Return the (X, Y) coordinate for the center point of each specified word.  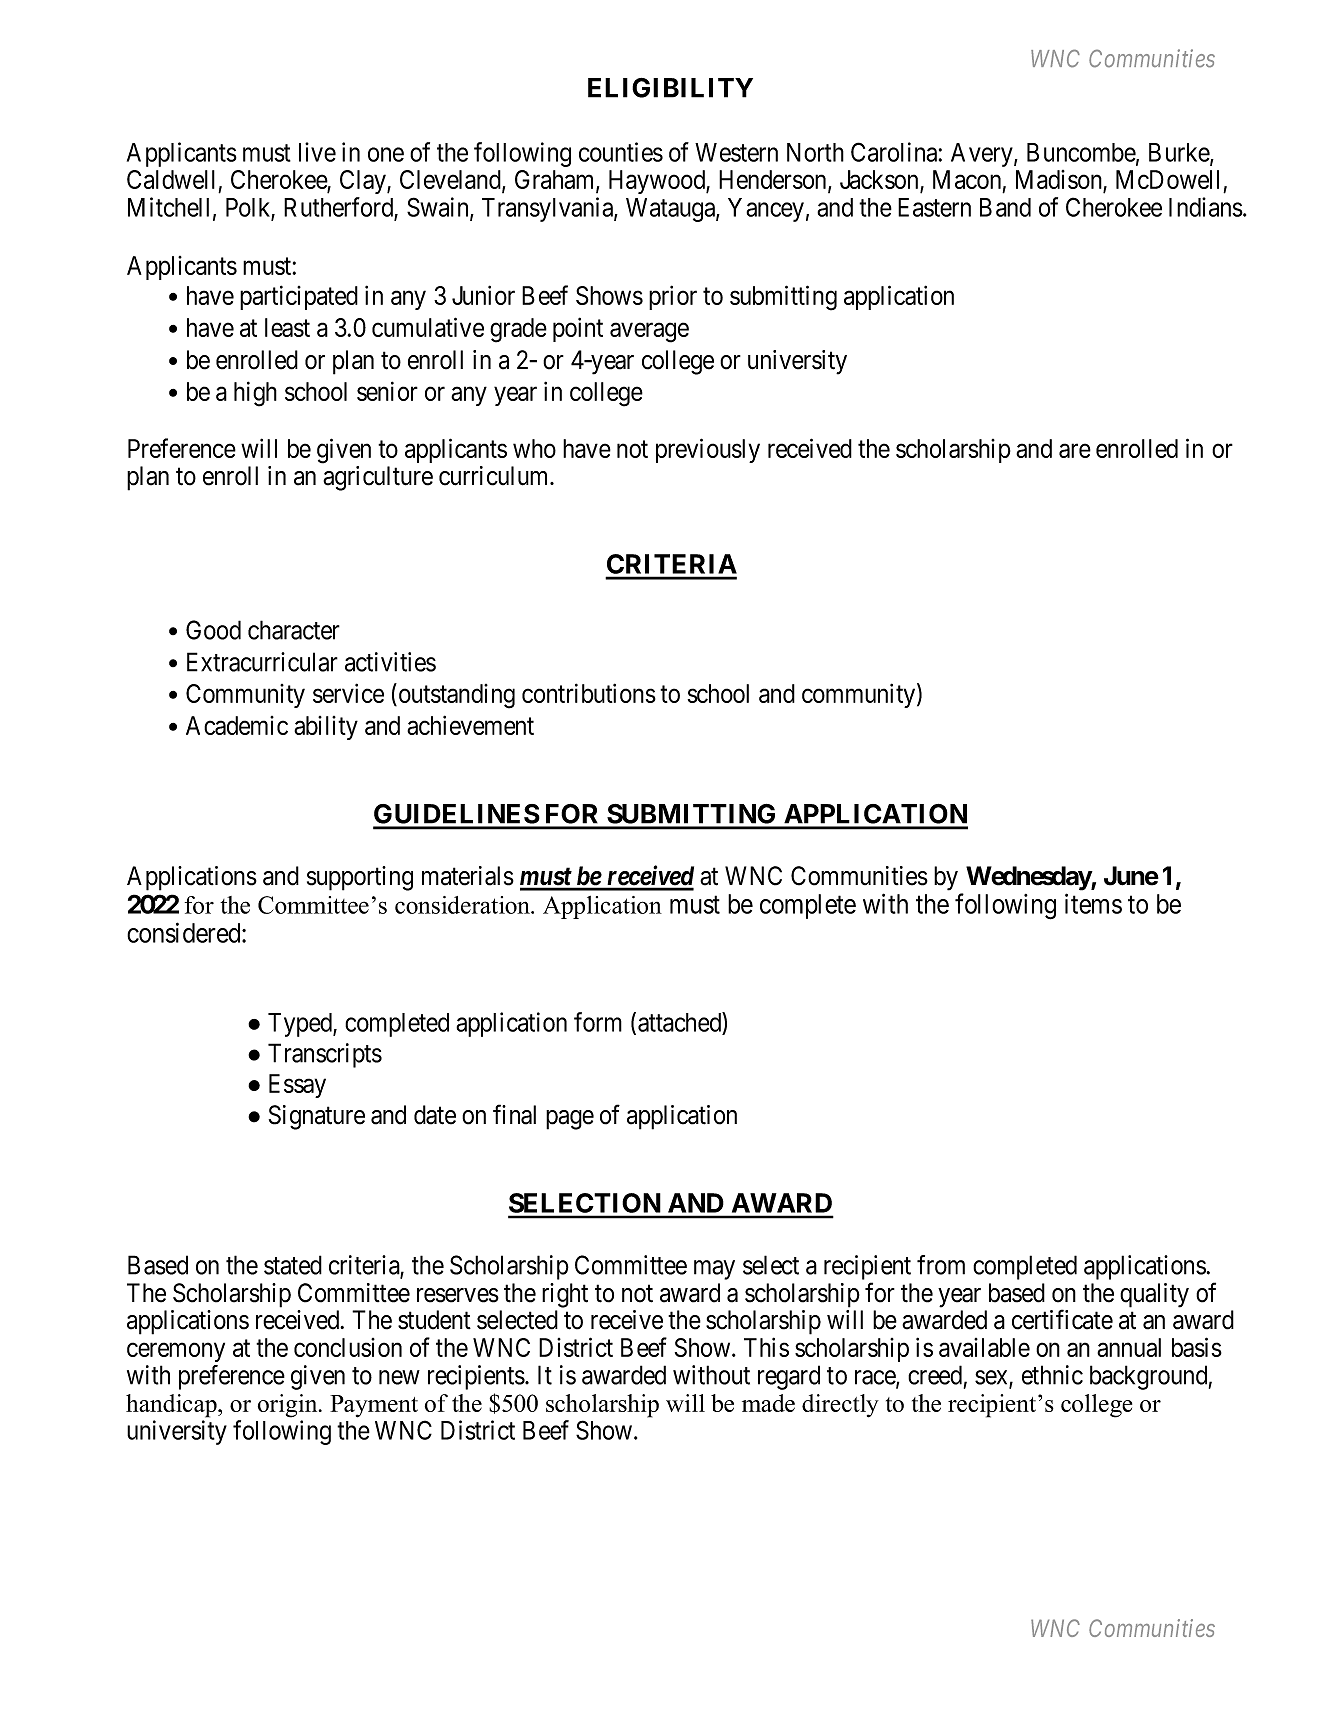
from (941, 1265)
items (1093, 903)
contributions (589, 693)
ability (326, 728)
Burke (1180, 153)
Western (736, 152)
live (317, 152)
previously (708, 450)
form (598, 1022)
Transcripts (325, 1055)
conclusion (348, 1347)
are (1075, 451)
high (255, 394)
